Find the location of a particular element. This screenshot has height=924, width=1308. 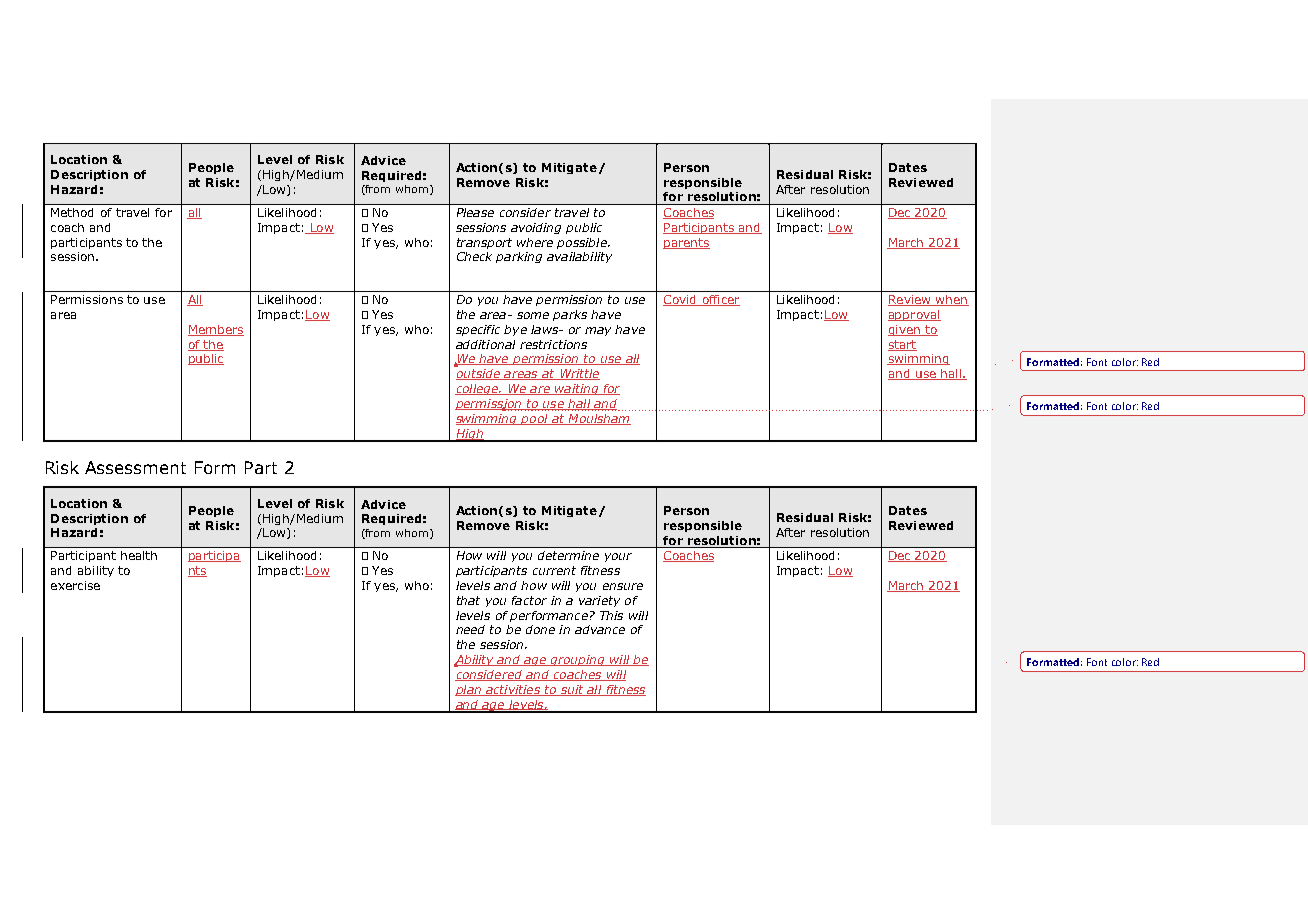

Method is located at coordinates (72, 212).
